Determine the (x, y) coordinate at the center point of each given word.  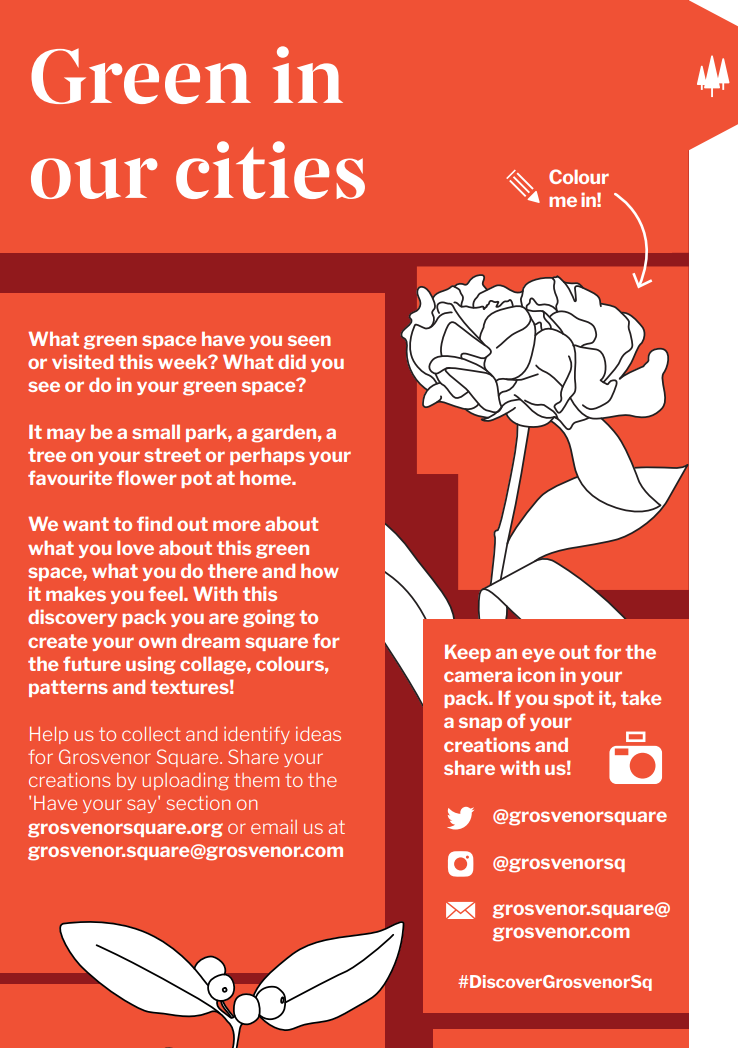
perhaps (267, 456)
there (232, 570)
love (135, 547)
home (267, 477)
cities (270, 170)
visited (82, 361)
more (236, 525)
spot (573, 699)
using (150, 665)
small (156, 431)
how (320, 570)
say (143, 805)
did (292, 361)
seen (309, 340)
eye (538, 655)
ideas (318, 734)
